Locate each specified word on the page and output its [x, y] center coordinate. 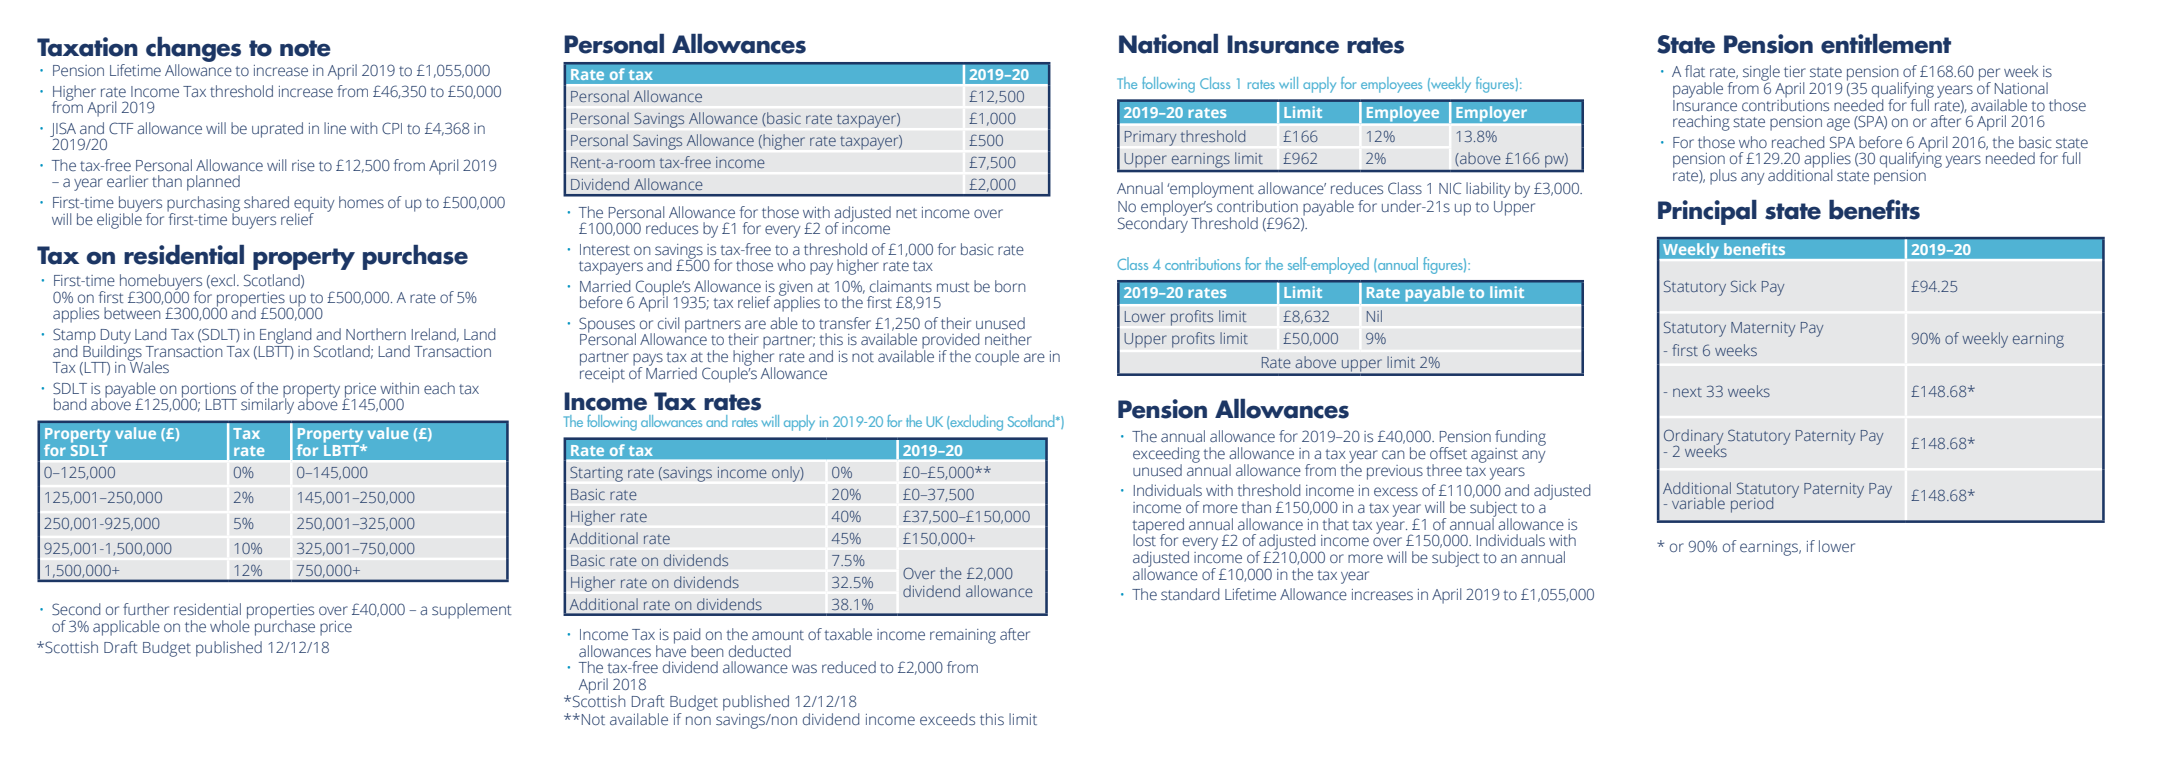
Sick [1743, 286]
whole [230, 624]
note [305, 48]
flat [1695, 71]
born [1010, 286]
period [1752, 505]
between [132, 313]
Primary [1150, 138]
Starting [596, 474]
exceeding [1166, 456]
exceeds [947, 719]
